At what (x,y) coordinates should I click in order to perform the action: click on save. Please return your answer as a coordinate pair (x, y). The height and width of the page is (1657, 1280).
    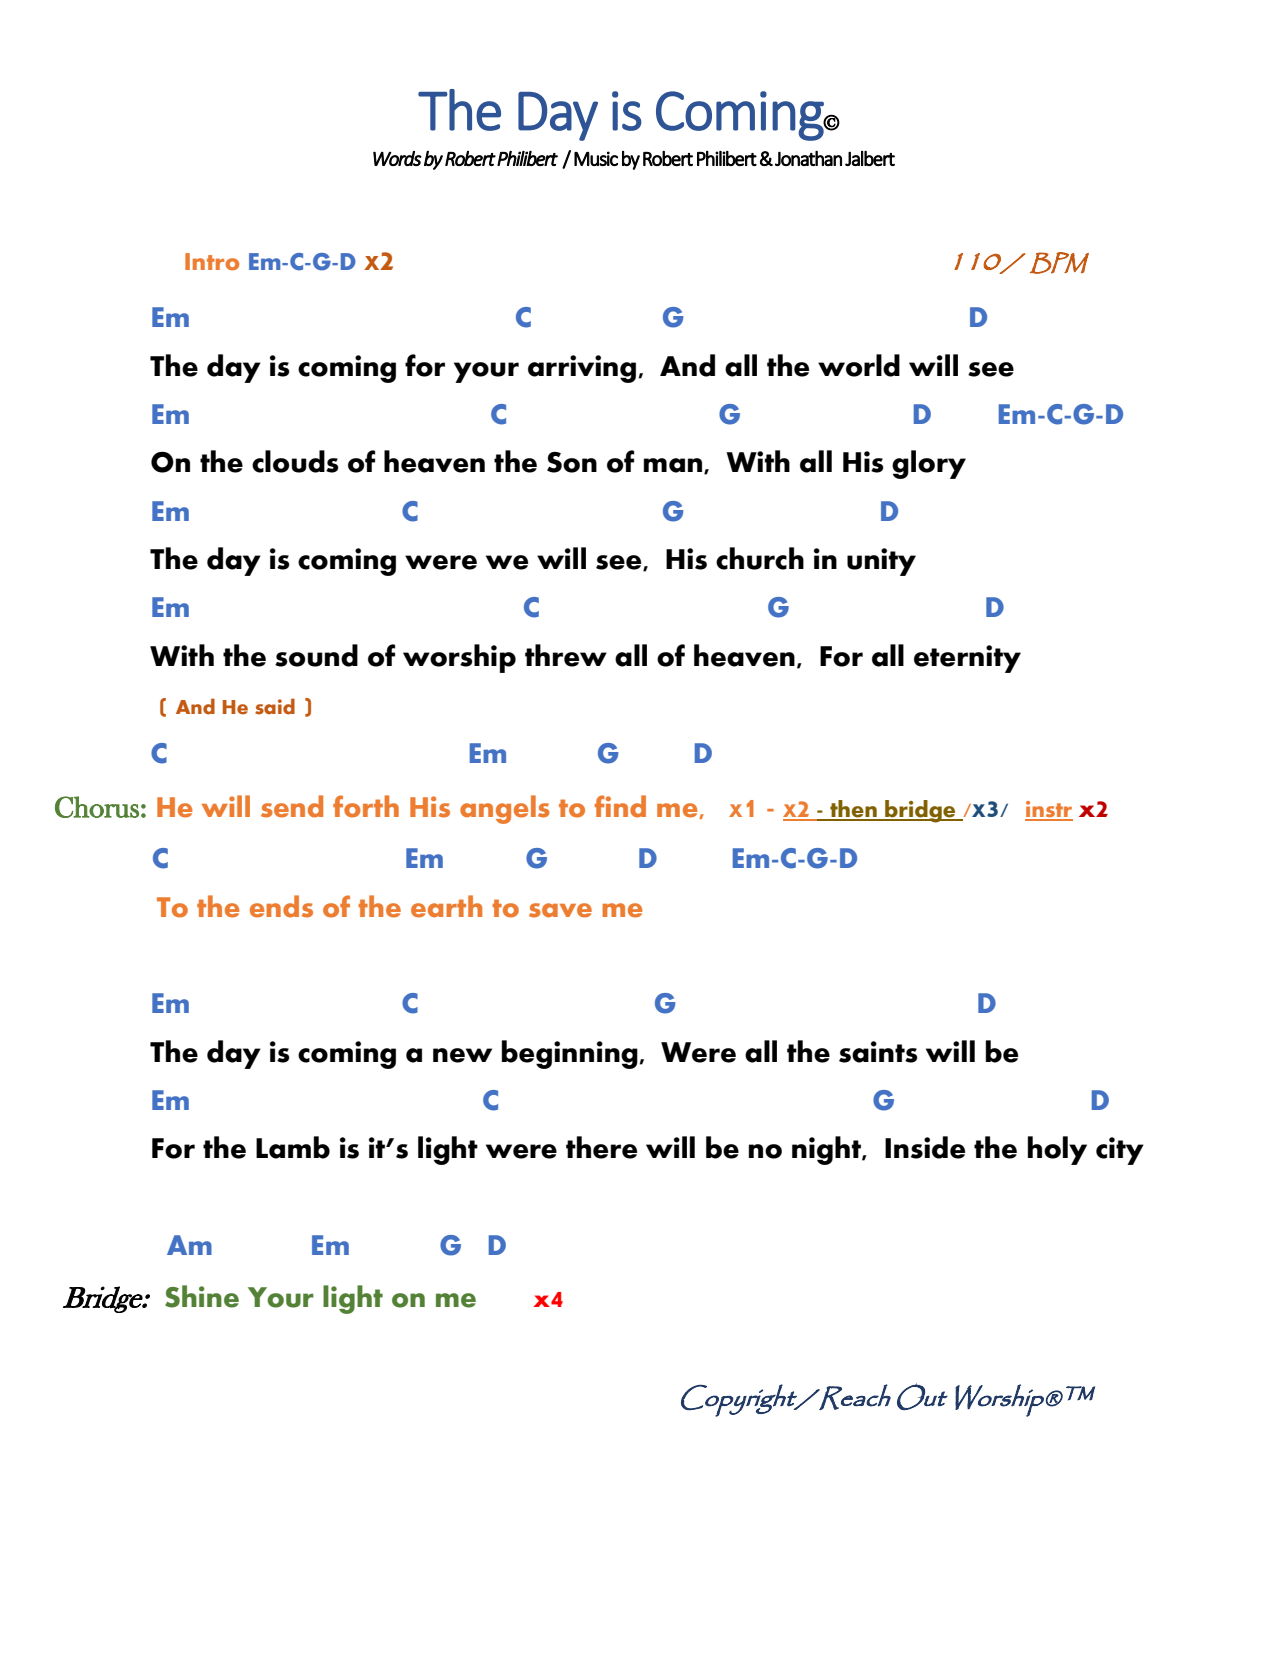
    Looking at the image, I should click on (560, 910).
